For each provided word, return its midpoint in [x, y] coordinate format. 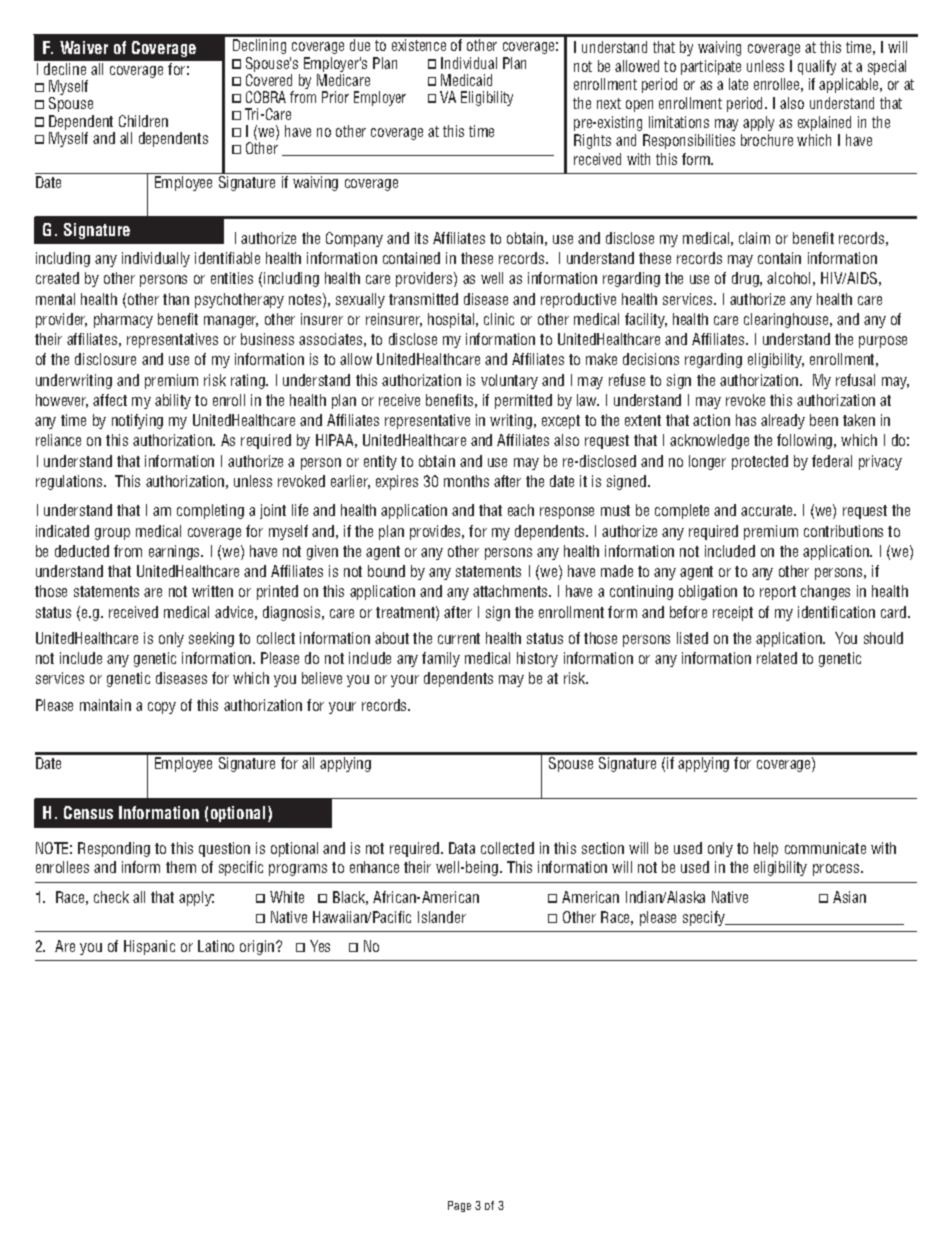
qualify [817, 67]
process [837, 870]
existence [419, 45]
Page [459, 1206]
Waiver [84, 47]
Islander [442, 917]
